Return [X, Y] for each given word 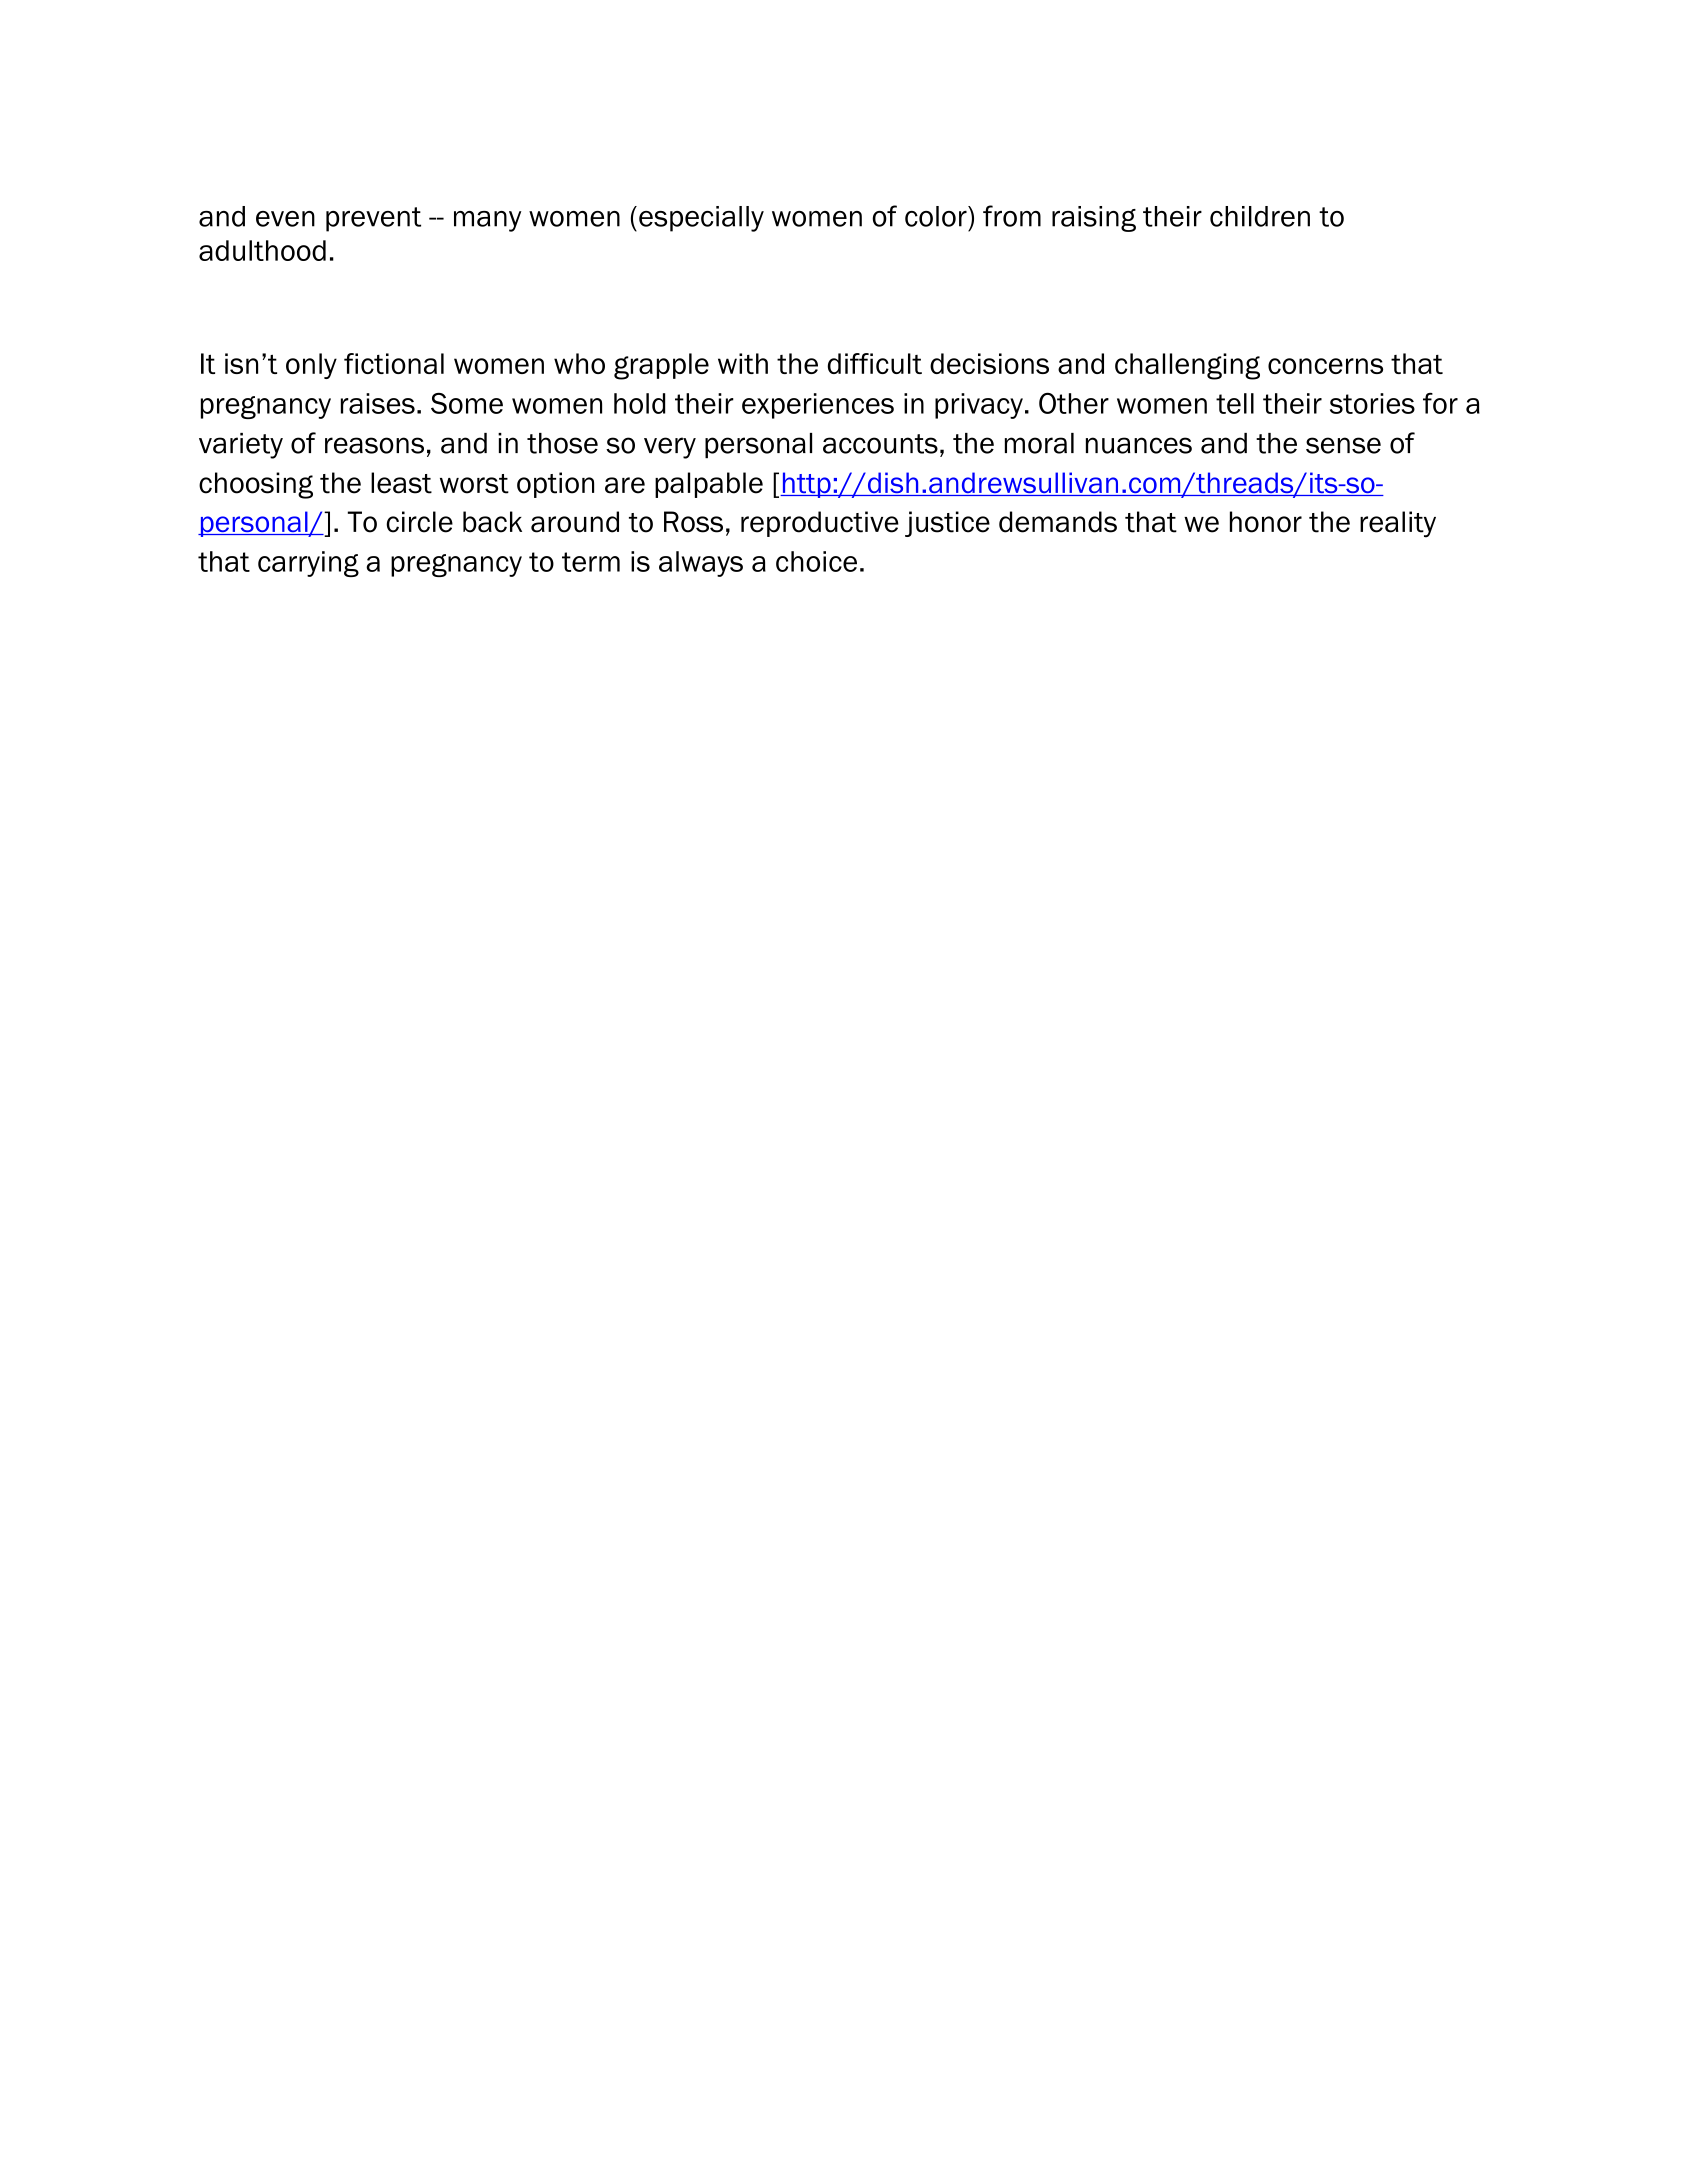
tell [1235, 403]
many [487, 221]
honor [1266, 522]
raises [378, 403]
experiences [818, 406]
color [937, 216]
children [1260, 216]
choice [816, 561]
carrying [308, 564]
